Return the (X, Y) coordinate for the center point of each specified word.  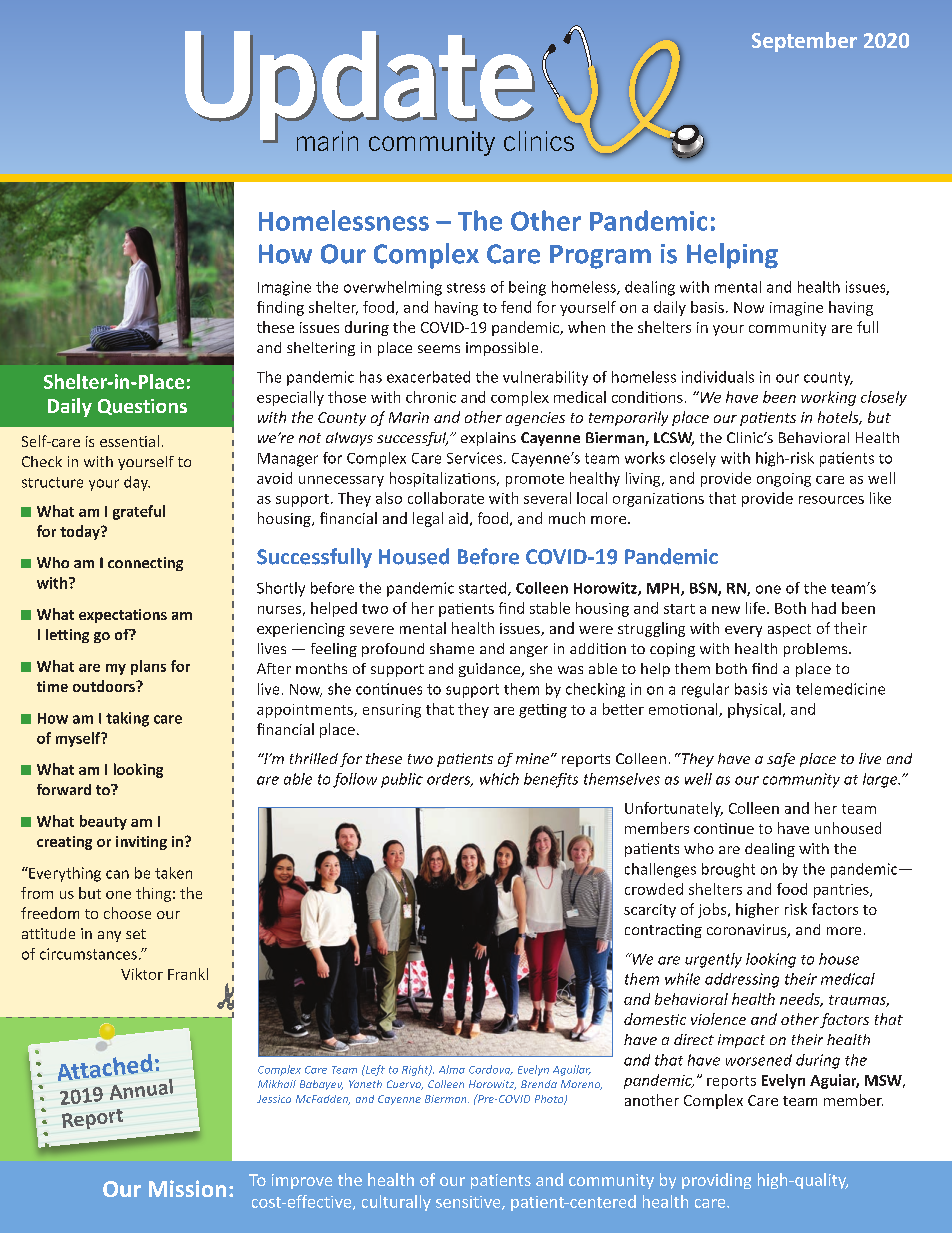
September (804, 42)
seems (439, 349)
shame (452, 648)
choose (127, 913)
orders (450, 780)
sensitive (469, 1203)
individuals (718, 377)
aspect (789, 630)
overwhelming (393, 288)
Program (600, 257)
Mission (187, 1188)
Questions (142, 407)
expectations (123, 616)
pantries (842, 891)
